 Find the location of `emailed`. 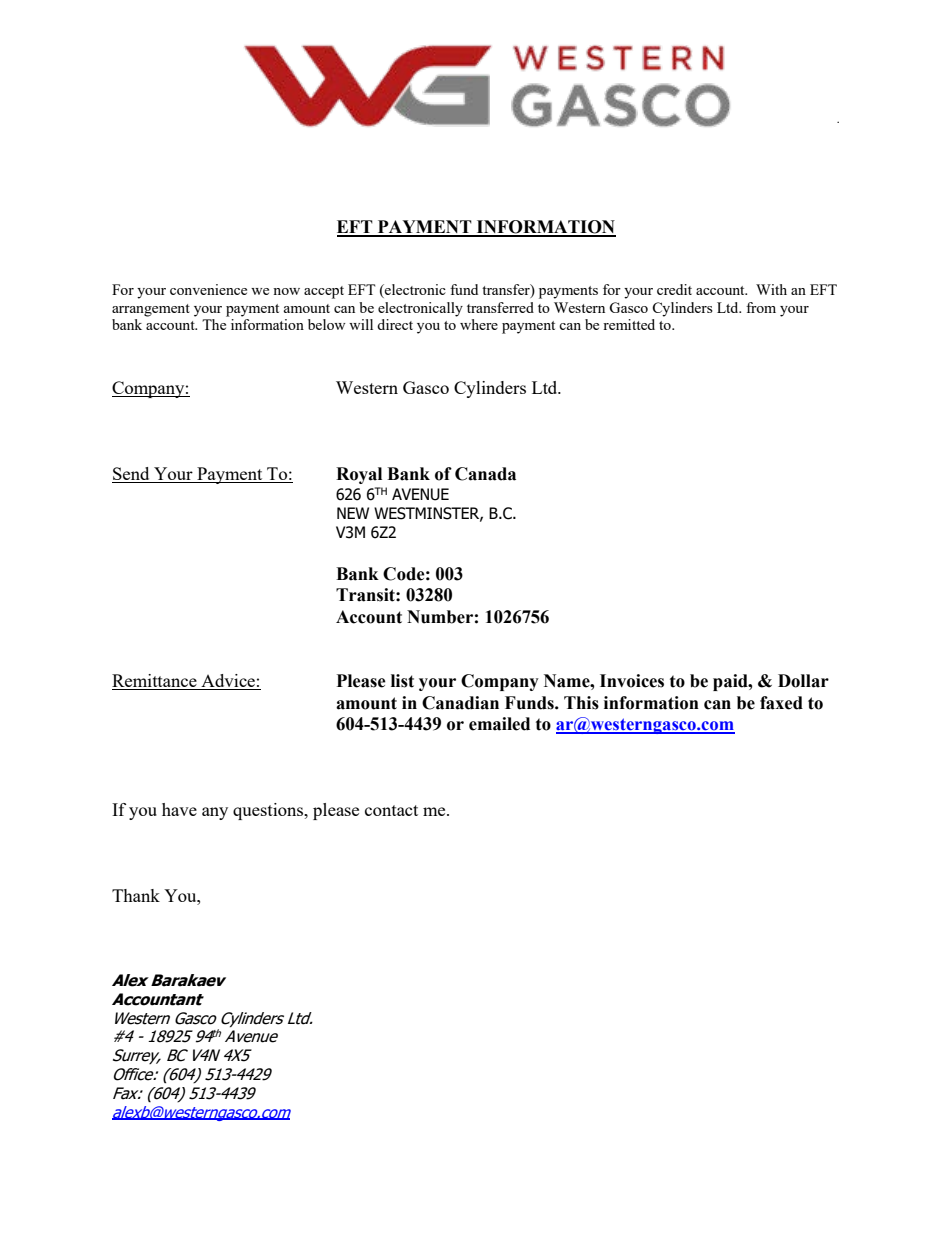

emailed is located at coordinates (499, 724).
